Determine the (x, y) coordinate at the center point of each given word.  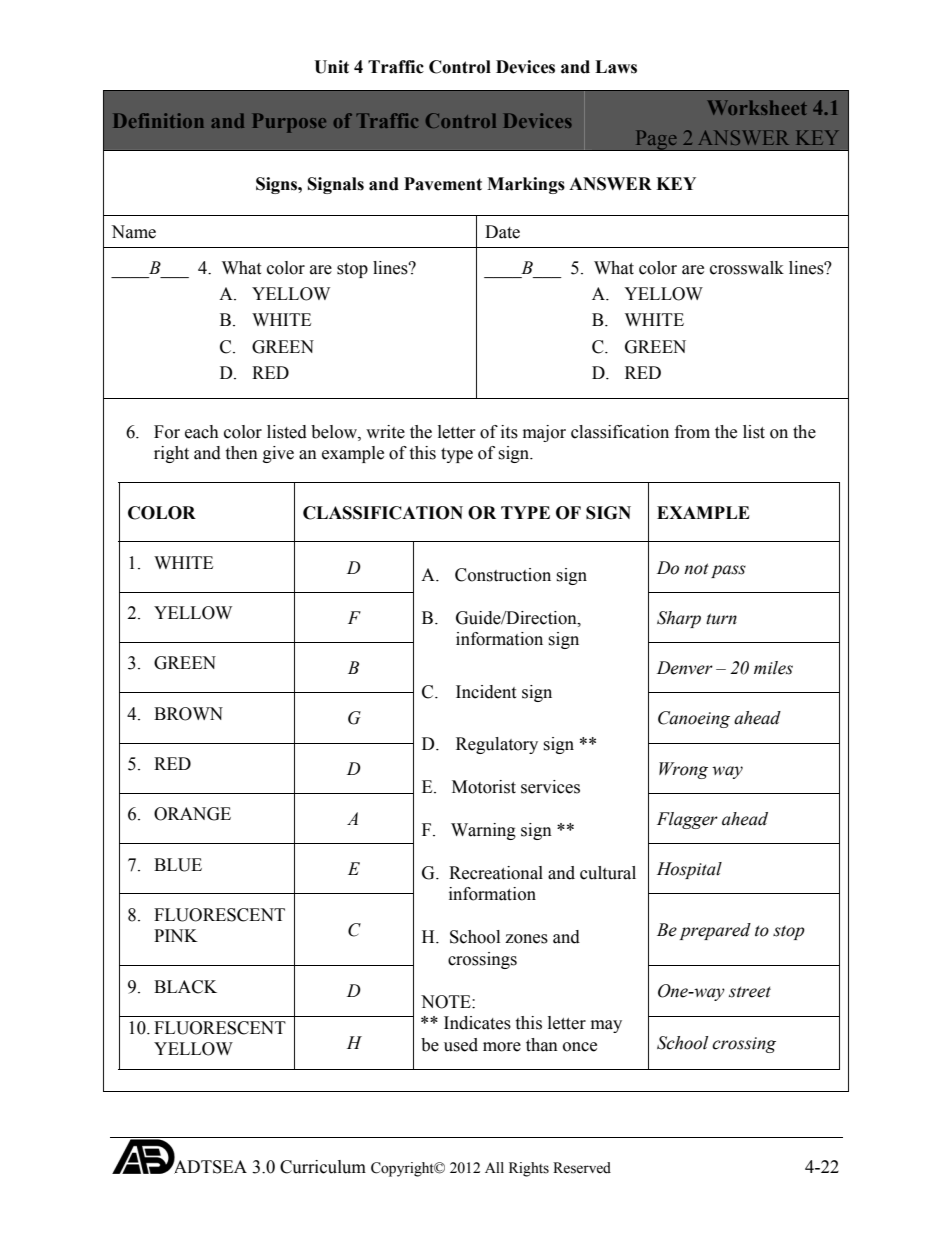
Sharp (679, 619)
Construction (503, 575)
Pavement (443, 184)
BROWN (188, 714)
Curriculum (323, 1167)
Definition (159, 120)
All (494, 1167)
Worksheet (757, 107)
